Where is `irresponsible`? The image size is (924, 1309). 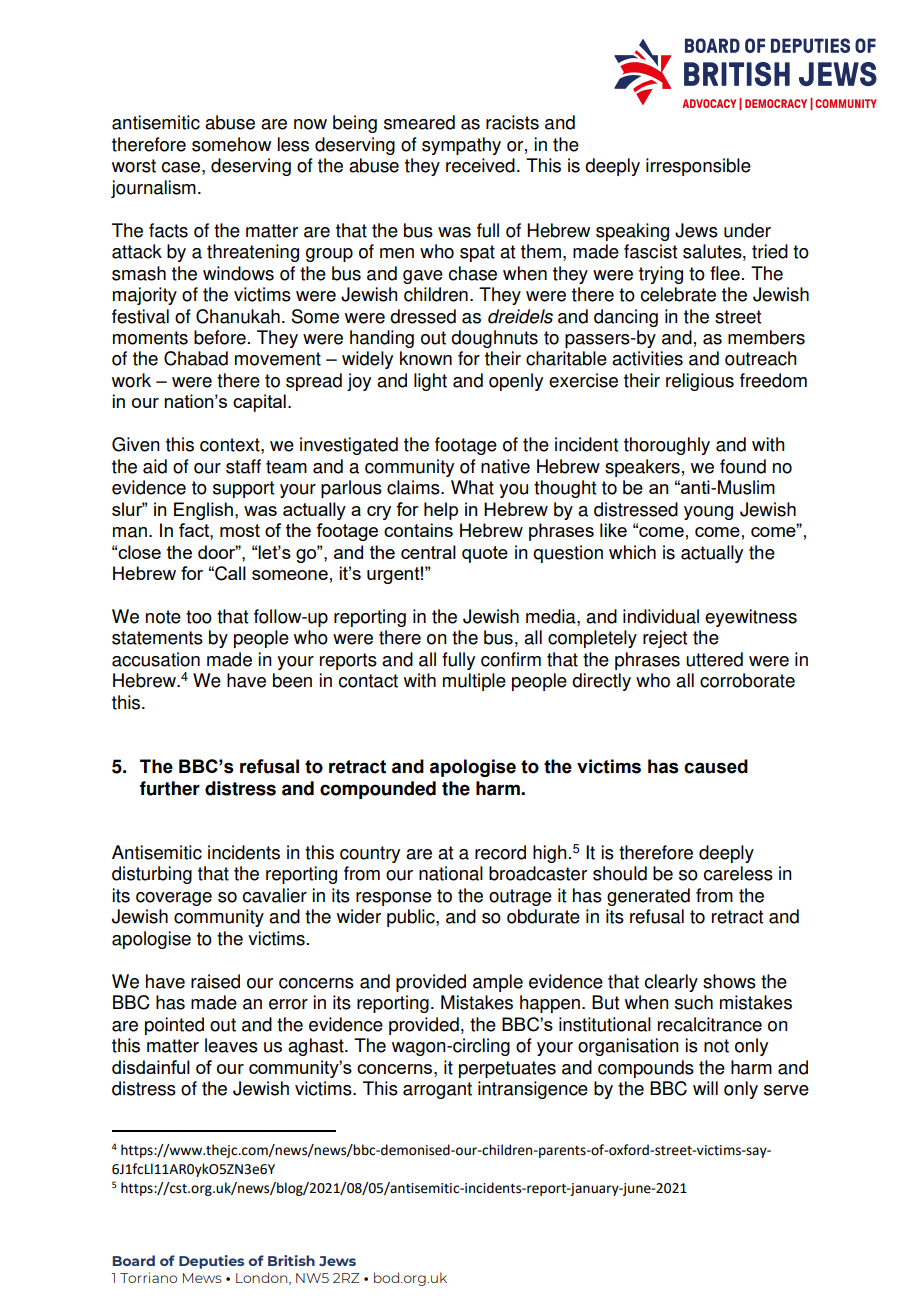
irresponsible is located at coordinates (698, 167).
